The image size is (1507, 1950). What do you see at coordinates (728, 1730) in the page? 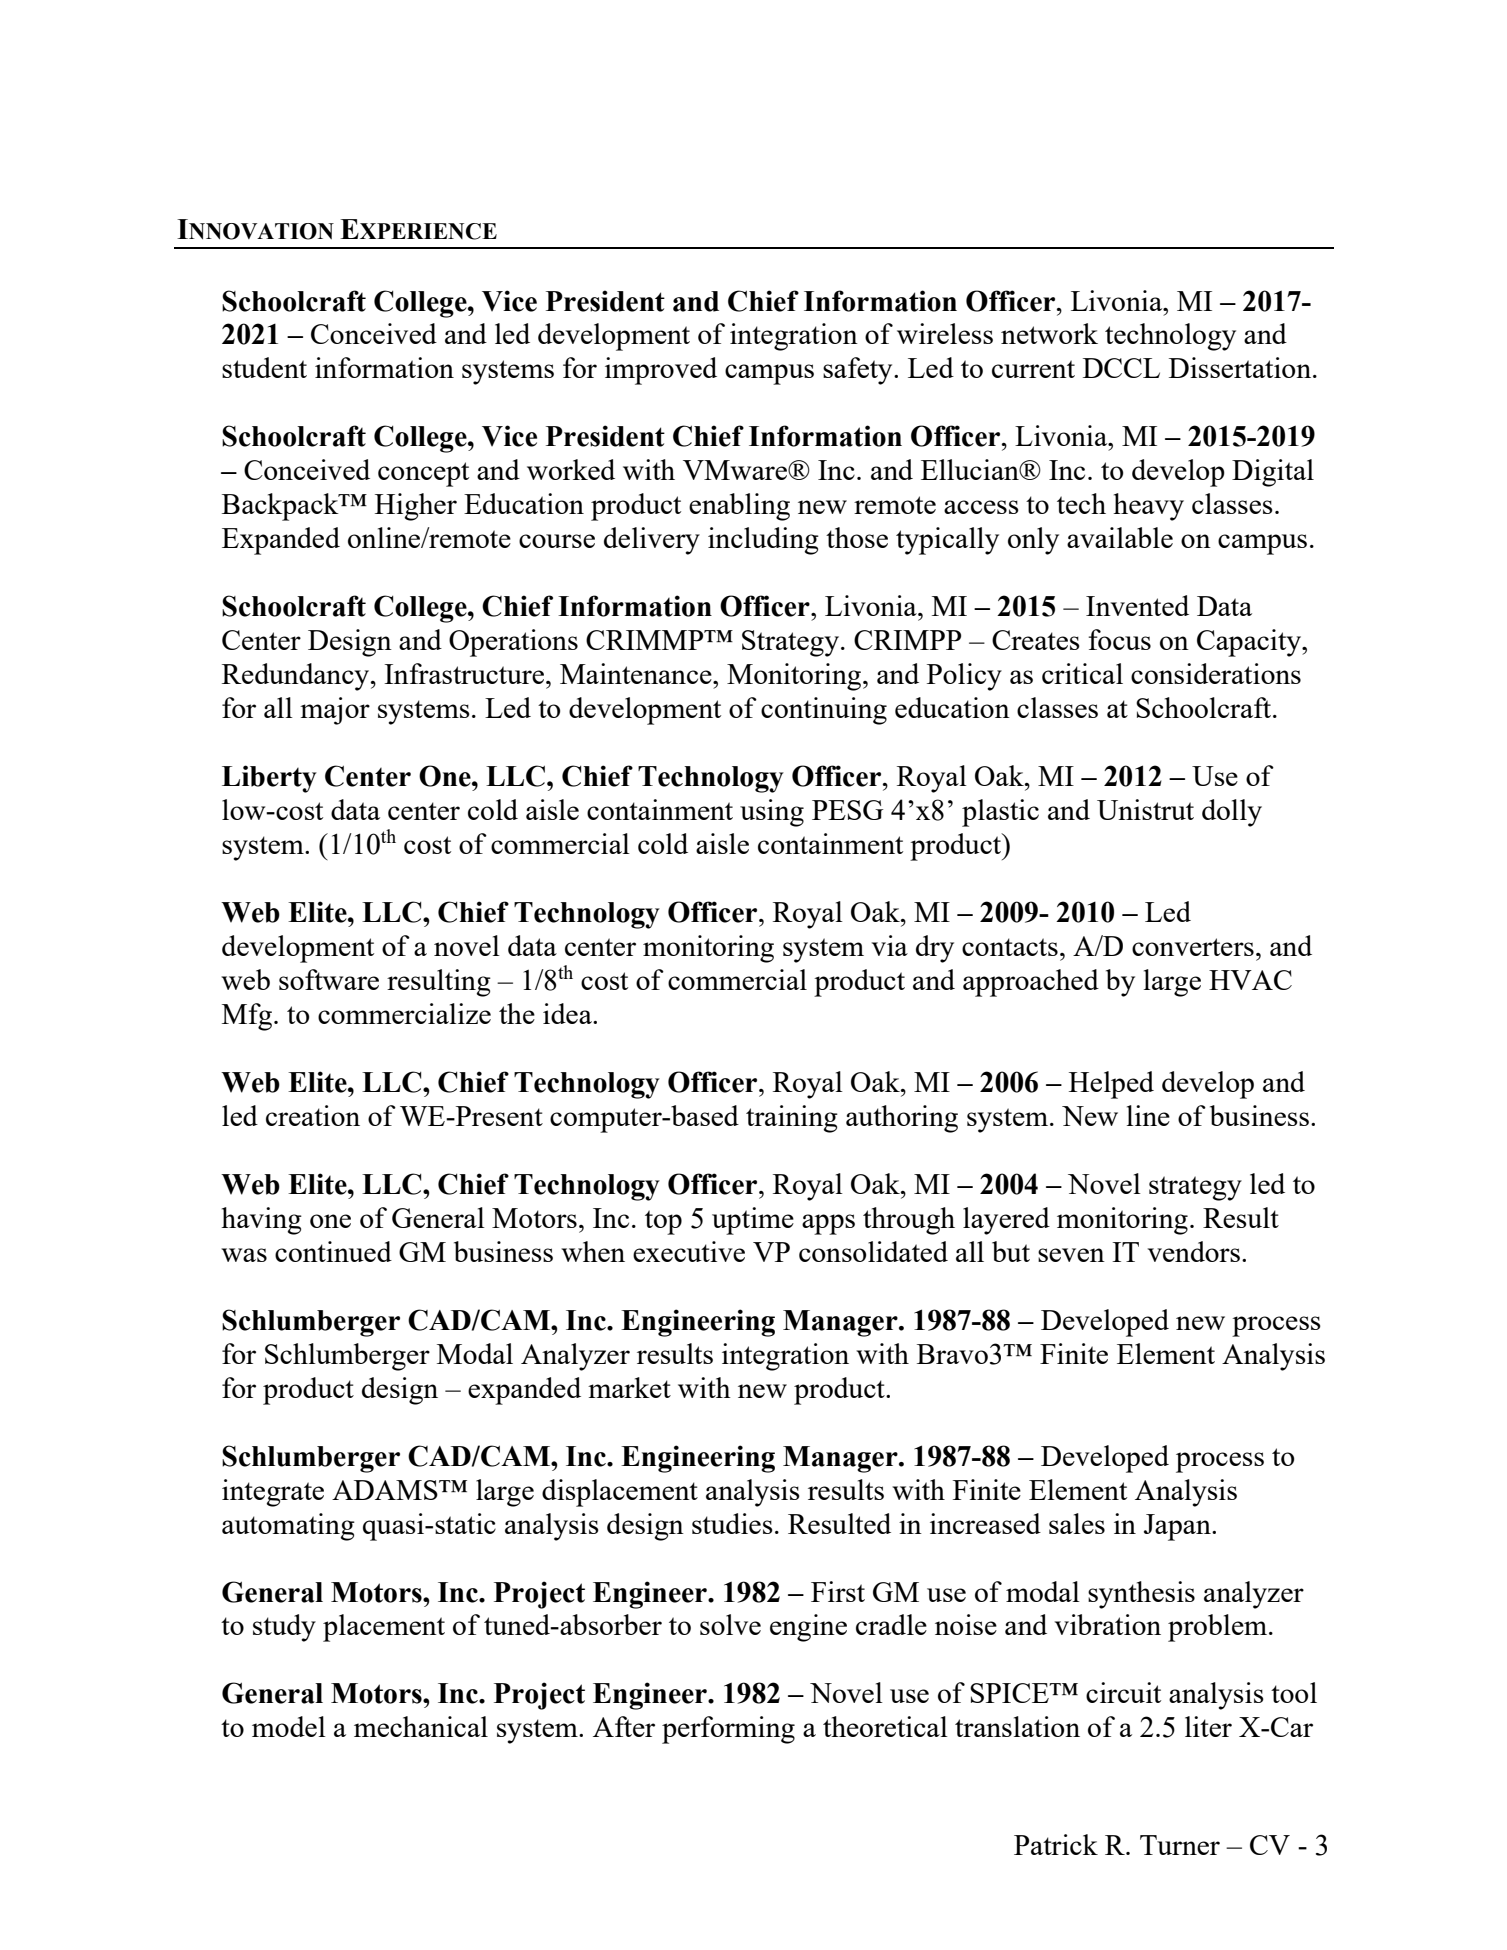
I see `performing` at bounding box center [728, 1730].
